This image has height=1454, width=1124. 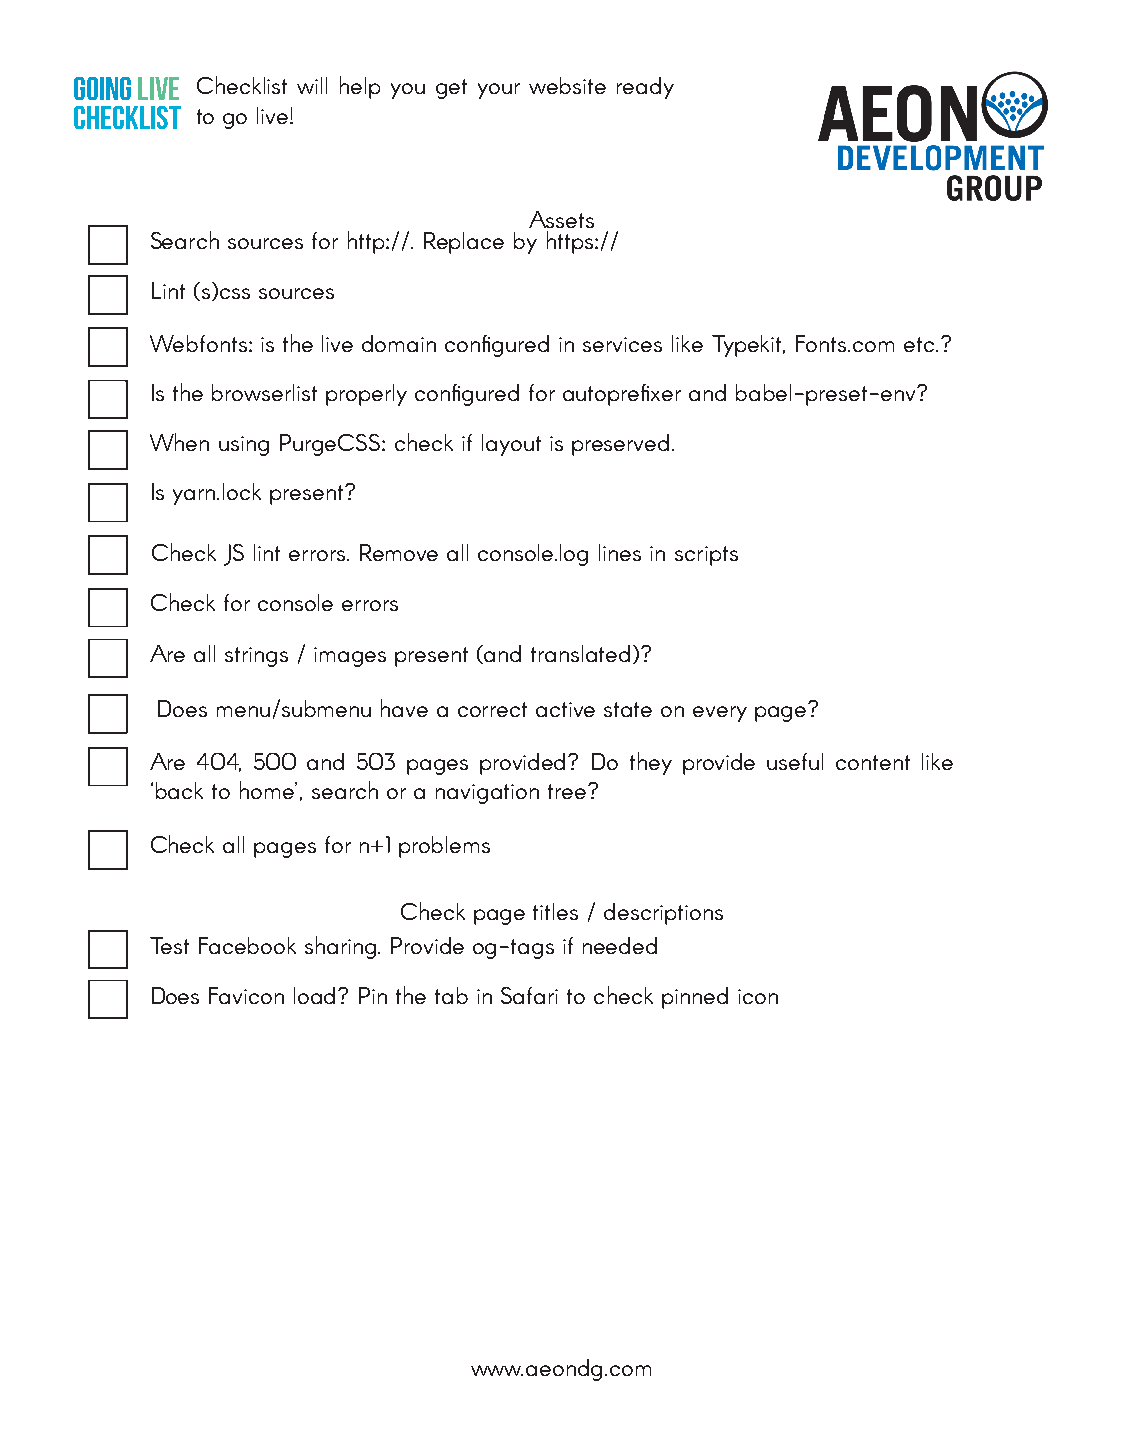 What do you see at coordinates (620, 552) in the image?
I see `lines` at bounding box center [620, 552].
